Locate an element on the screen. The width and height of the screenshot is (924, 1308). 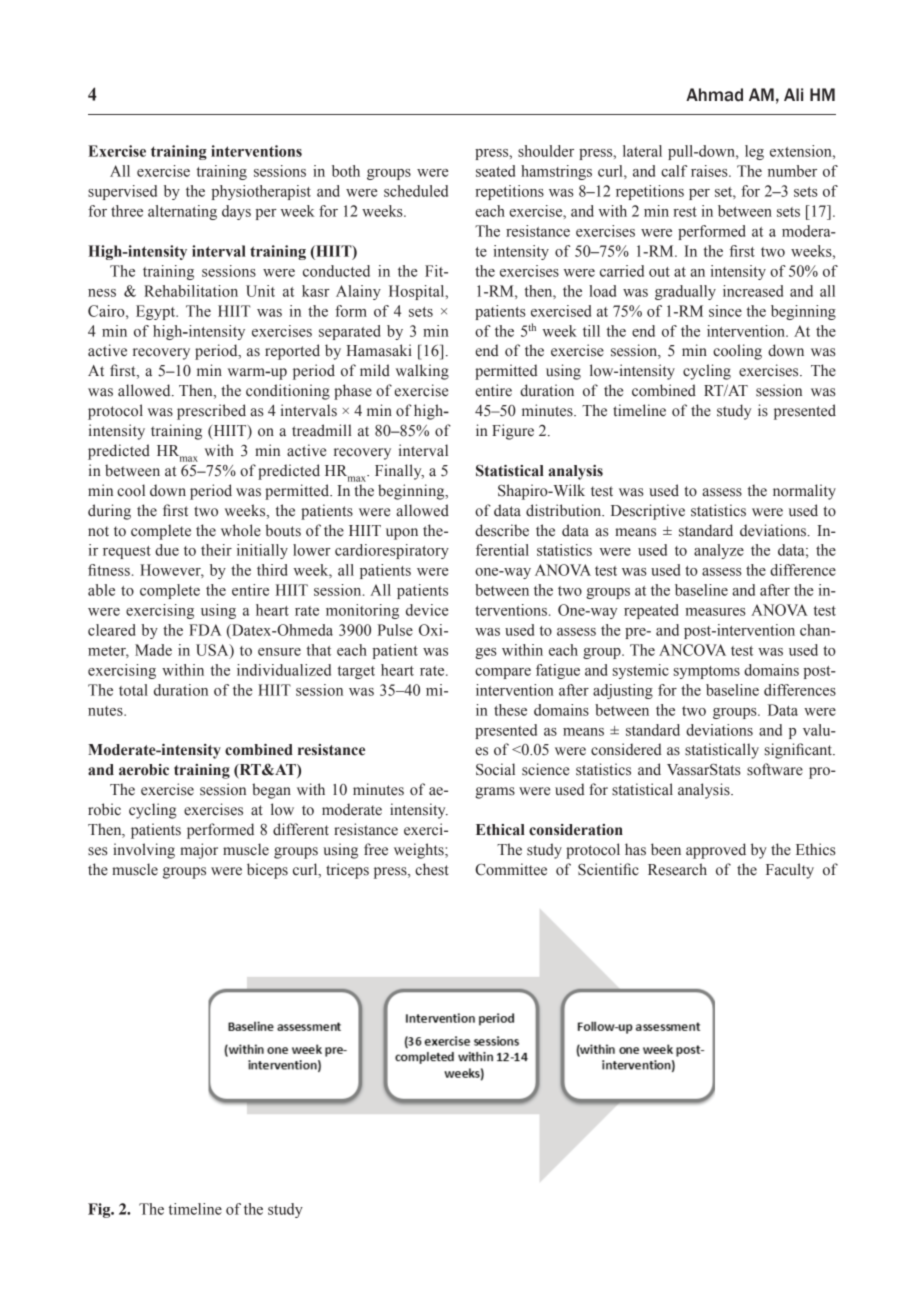
supervised is located at coordinates (122, 192).
